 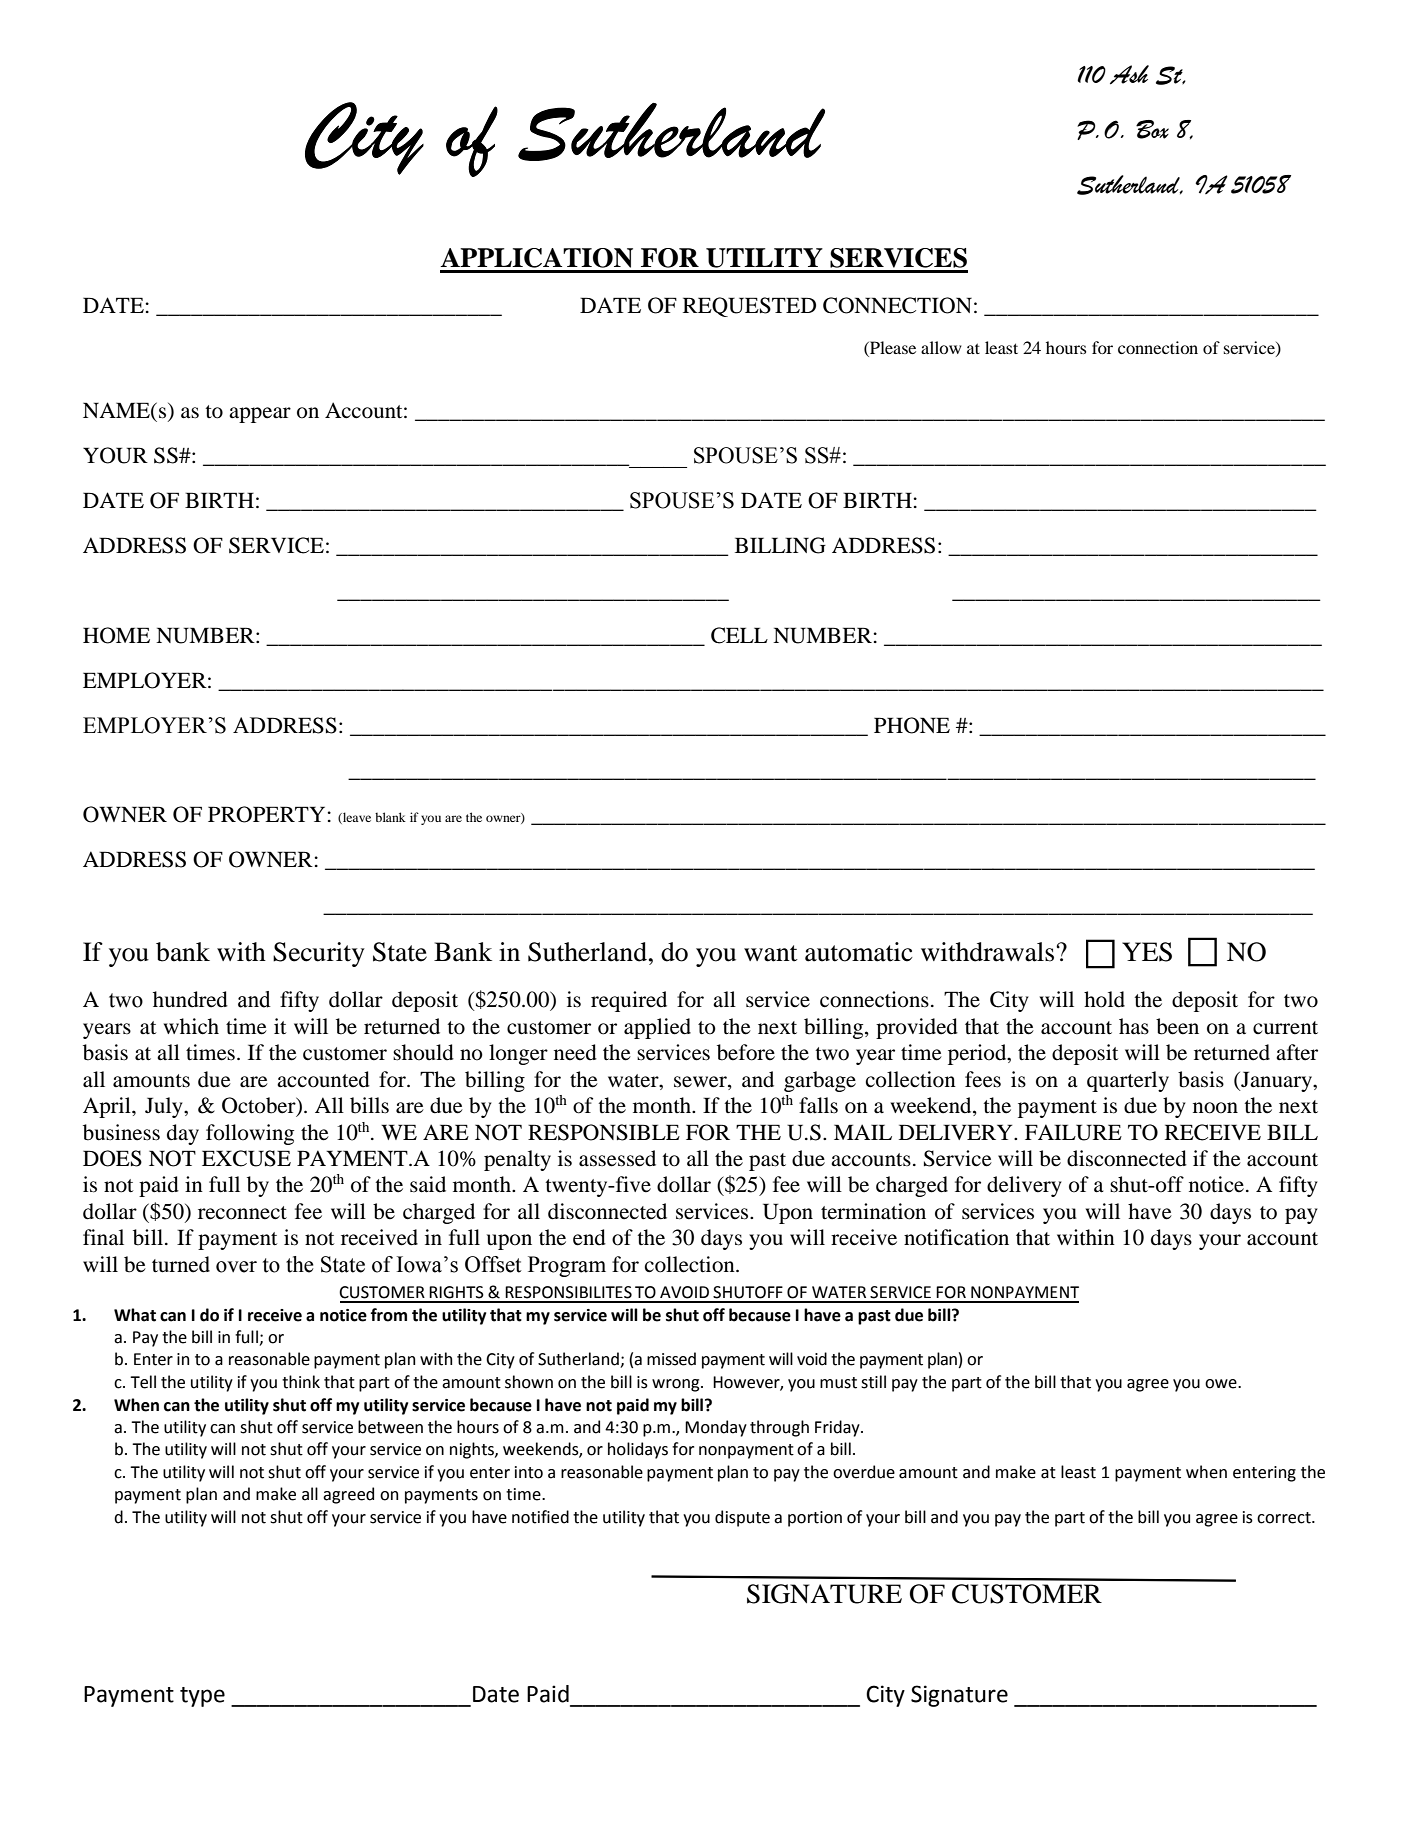 I want to click on reconnect, so click(x=242, y=1213).
